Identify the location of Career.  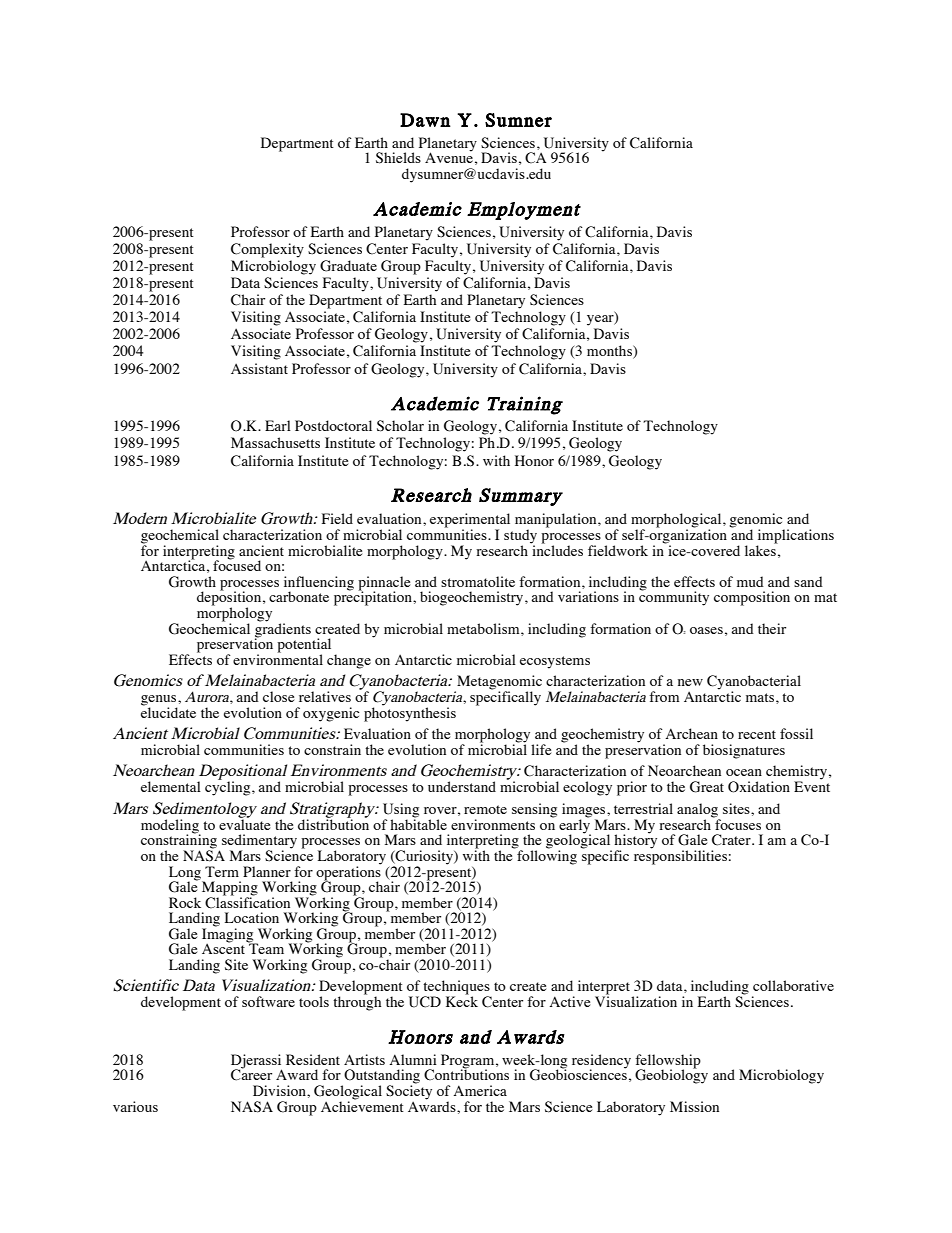
(251, 1074).
